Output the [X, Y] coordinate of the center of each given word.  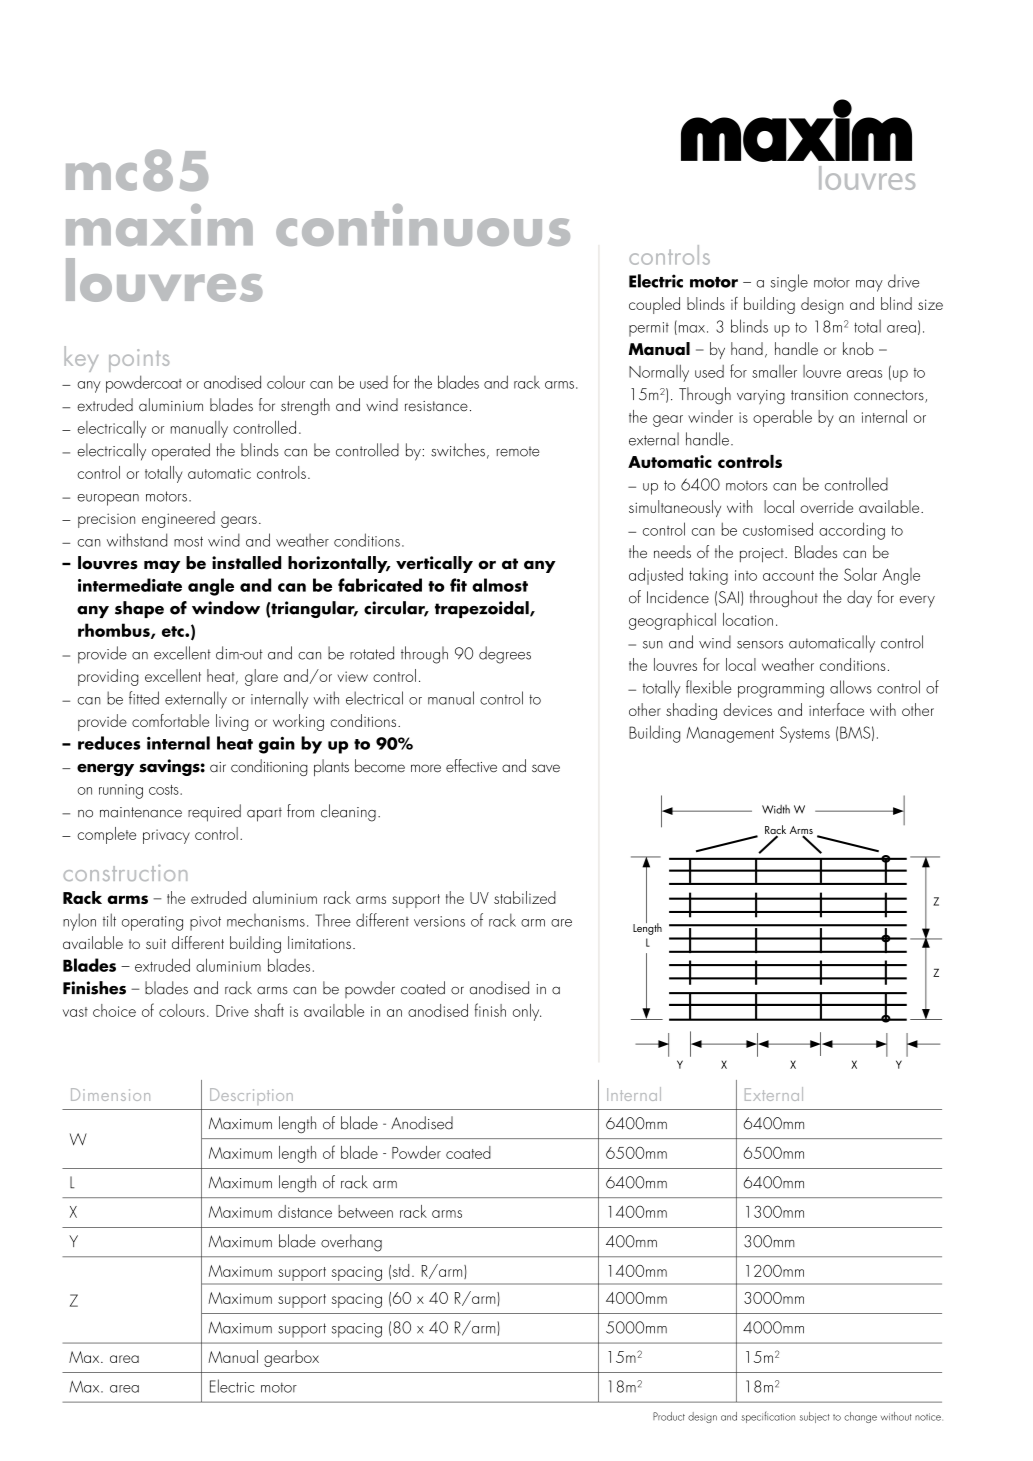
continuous [423, 225]
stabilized [525, 897]
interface [836, 709]
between [365, 1211]
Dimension [110, 1094]
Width [776, 809]
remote [518, 451]
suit [156, 944]
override [826, 506]
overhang [351, 1243]
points [139, 360]
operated [181, 452]
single [789, 283]
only [527, 1012]
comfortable [170, 720]
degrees [505, 655]
